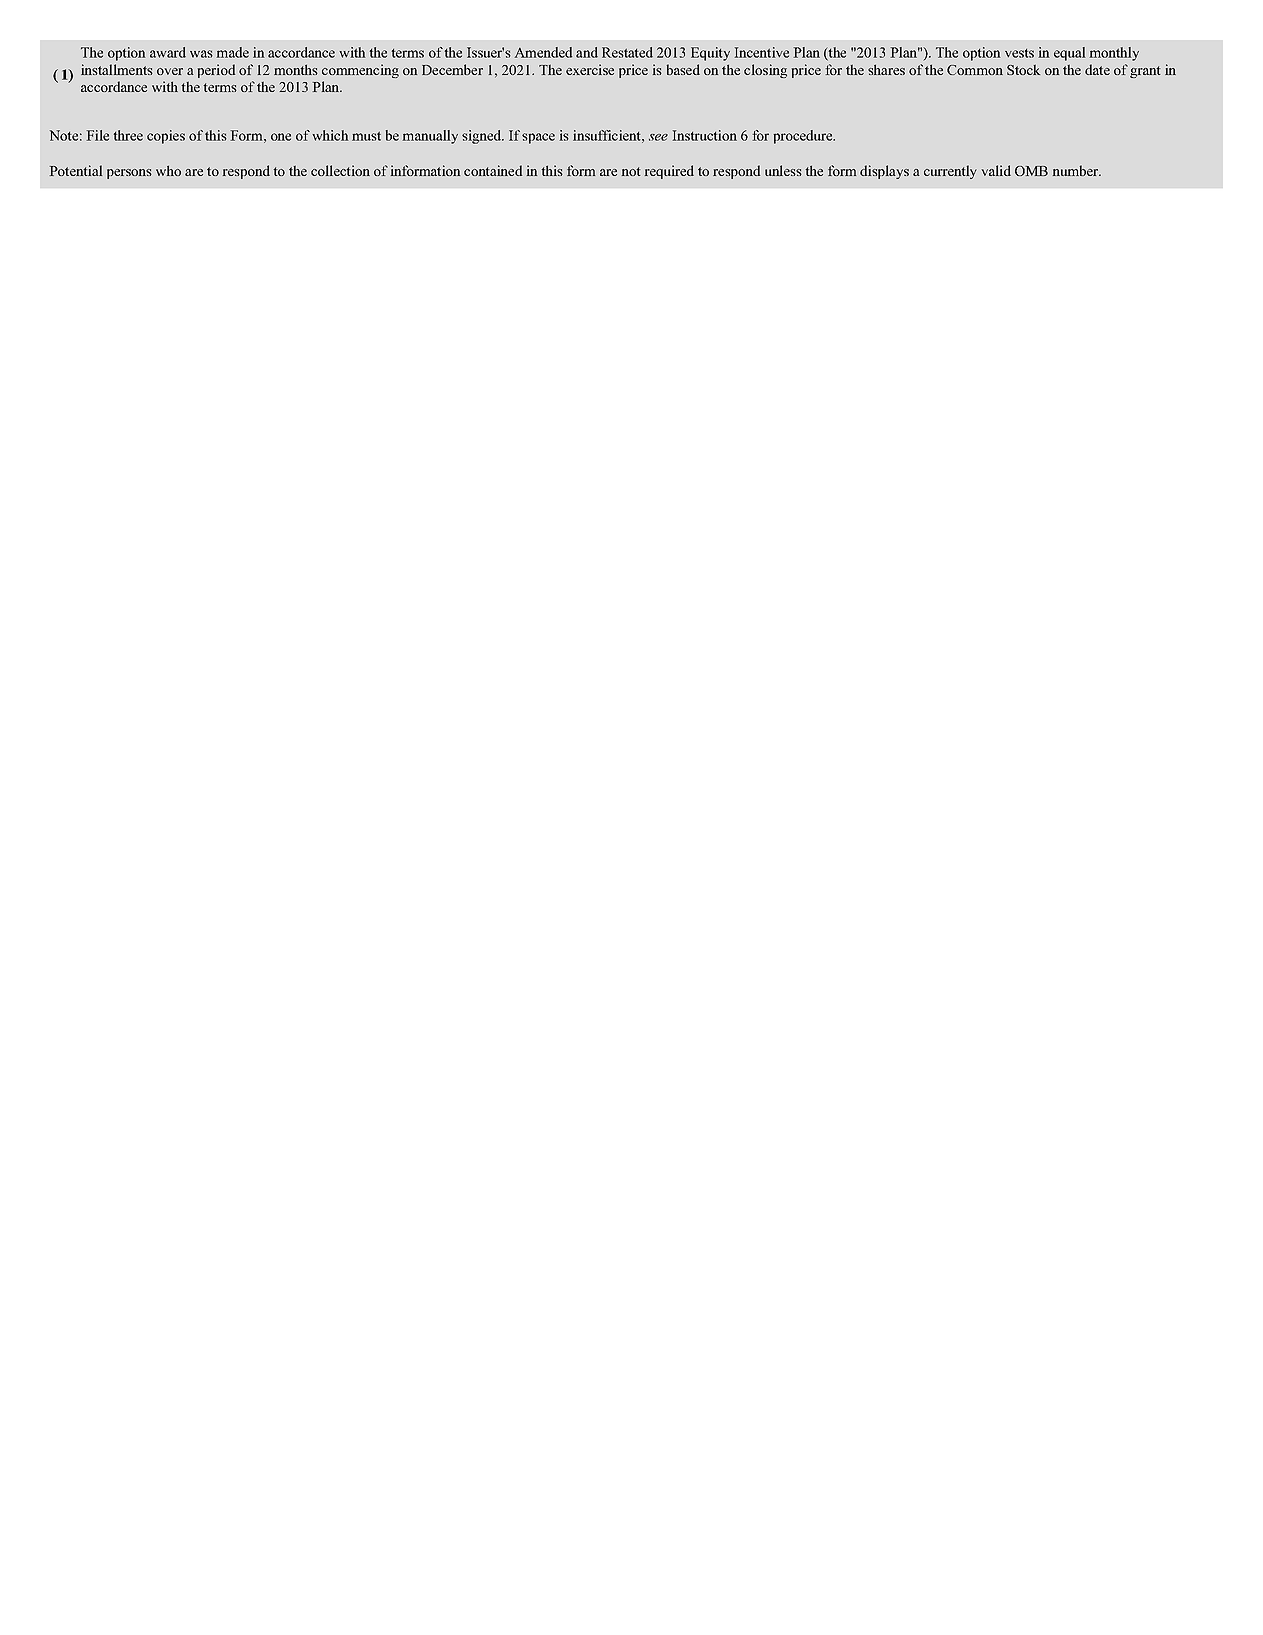 This screenshot has height=1635, width=1263. I want to click on procedure, so click(804, 137).
